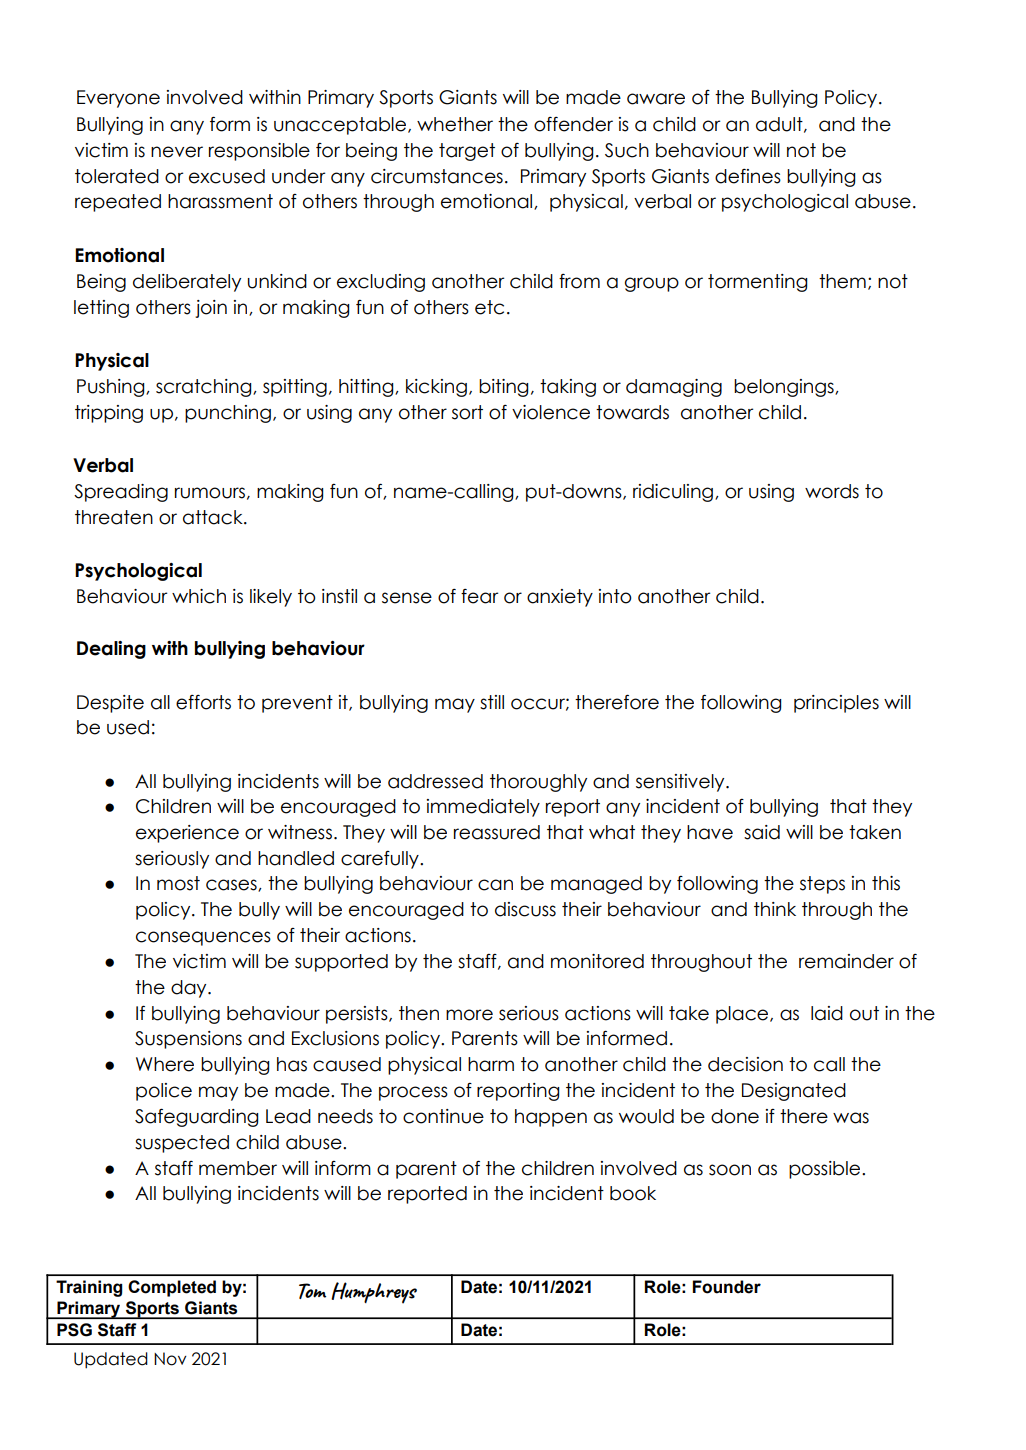  What do you see at coordinates (172, 1288) in the document?
I see `Completed` at bounding box center [172, 1288].
